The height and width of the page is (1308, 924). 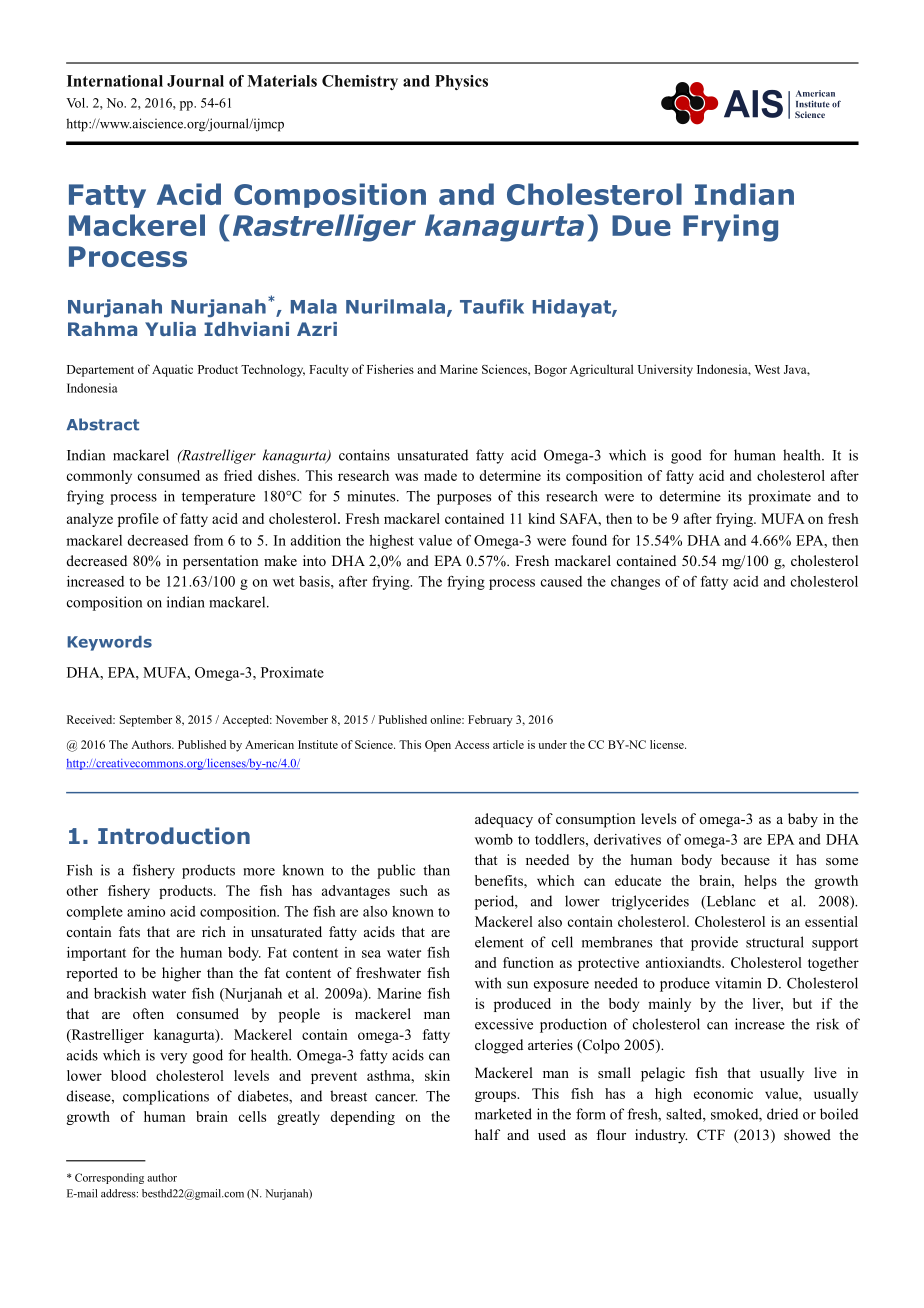 What do you see at coordinates (487, 1134) in the page?
I see `half` at bounding box center [487, 1134].
